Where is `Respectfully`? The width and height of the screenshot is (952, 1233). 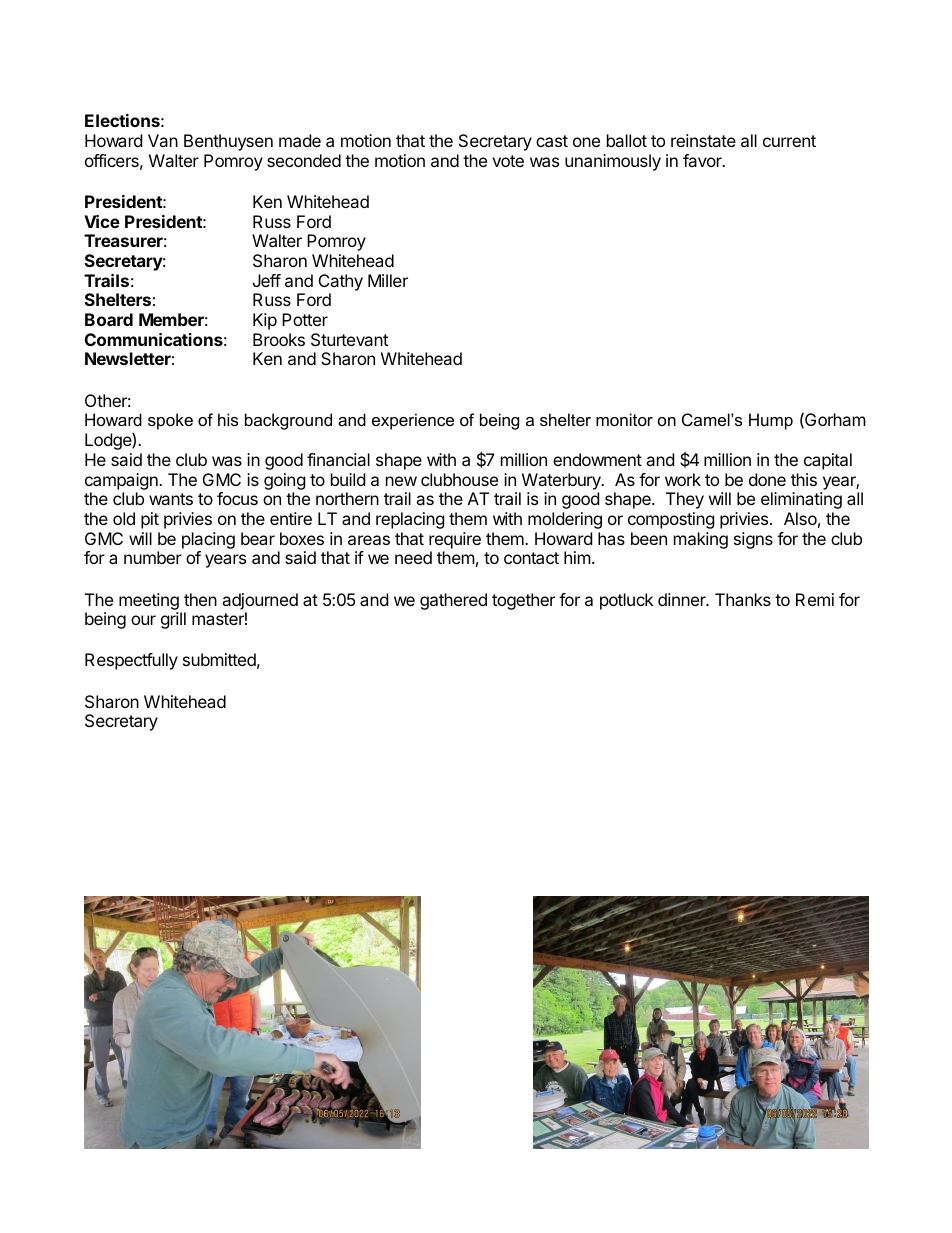 Respectfully is located at coordinates (131, 661).
